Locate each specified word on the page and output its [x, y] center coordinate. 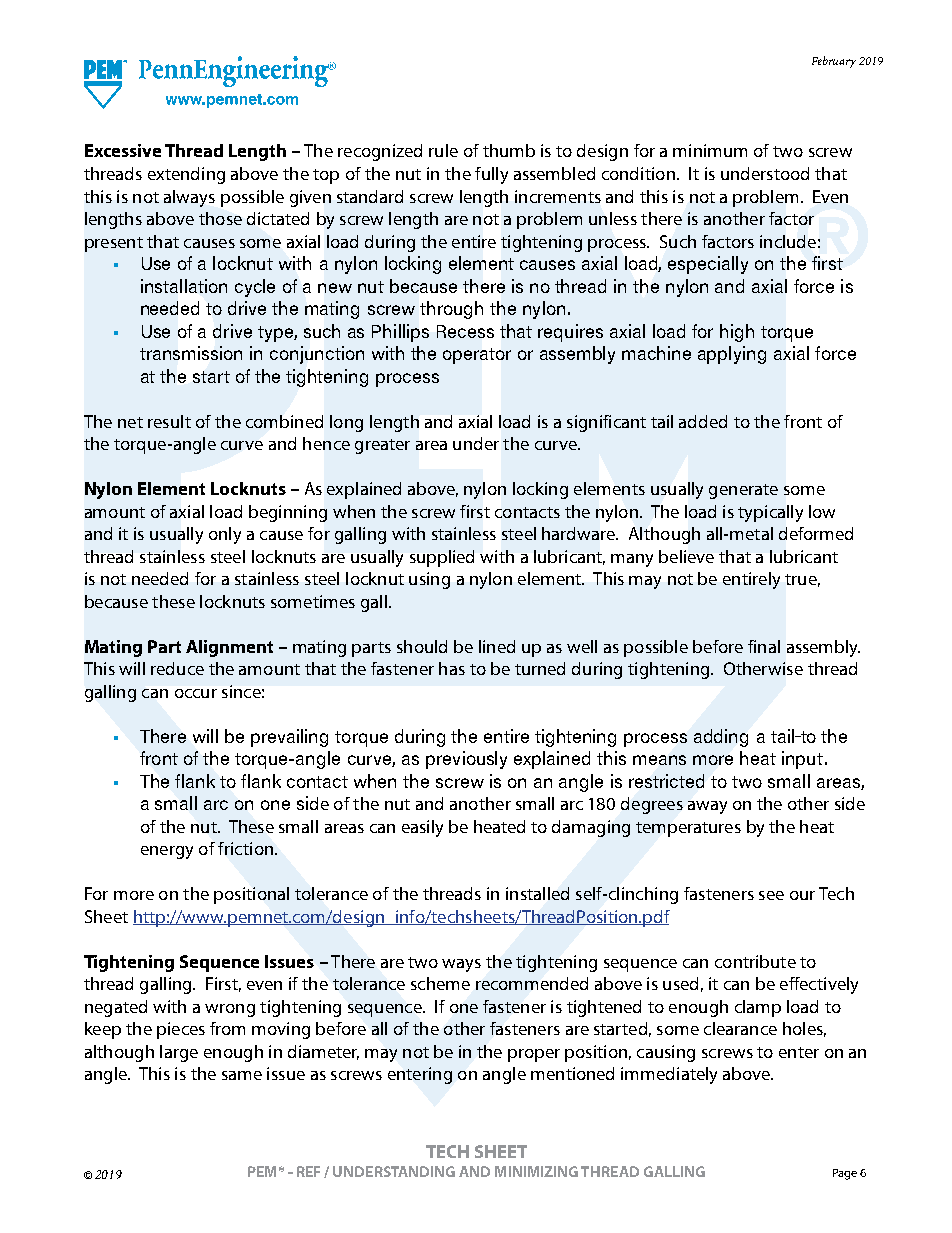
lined [497, 646]
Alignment [229, 648]
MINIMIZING [536, 1171]
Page [845, 1174]
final [764, 646]
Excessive [123, 150]
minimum [710, 150]
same [242, 1075]
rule [443, 150]
